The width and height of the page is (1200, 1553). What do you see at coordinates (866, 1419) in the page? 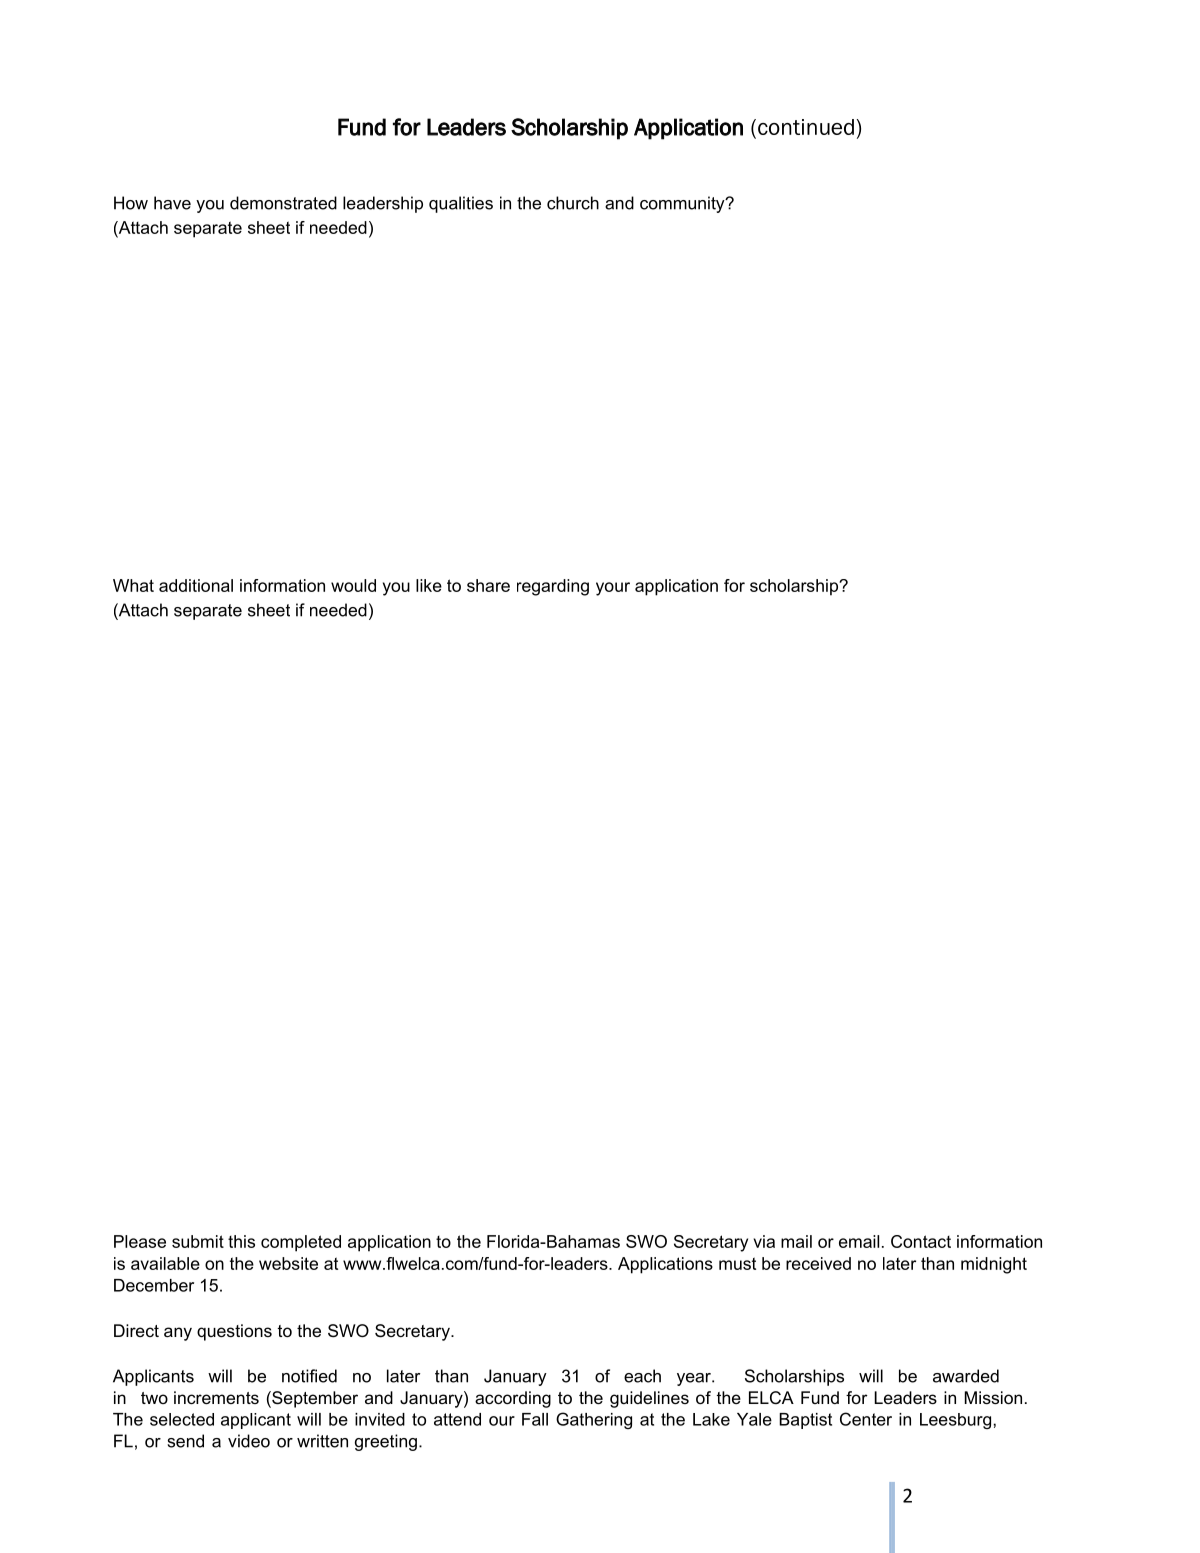
I see `Center` at bounding box center [866, 1419].
